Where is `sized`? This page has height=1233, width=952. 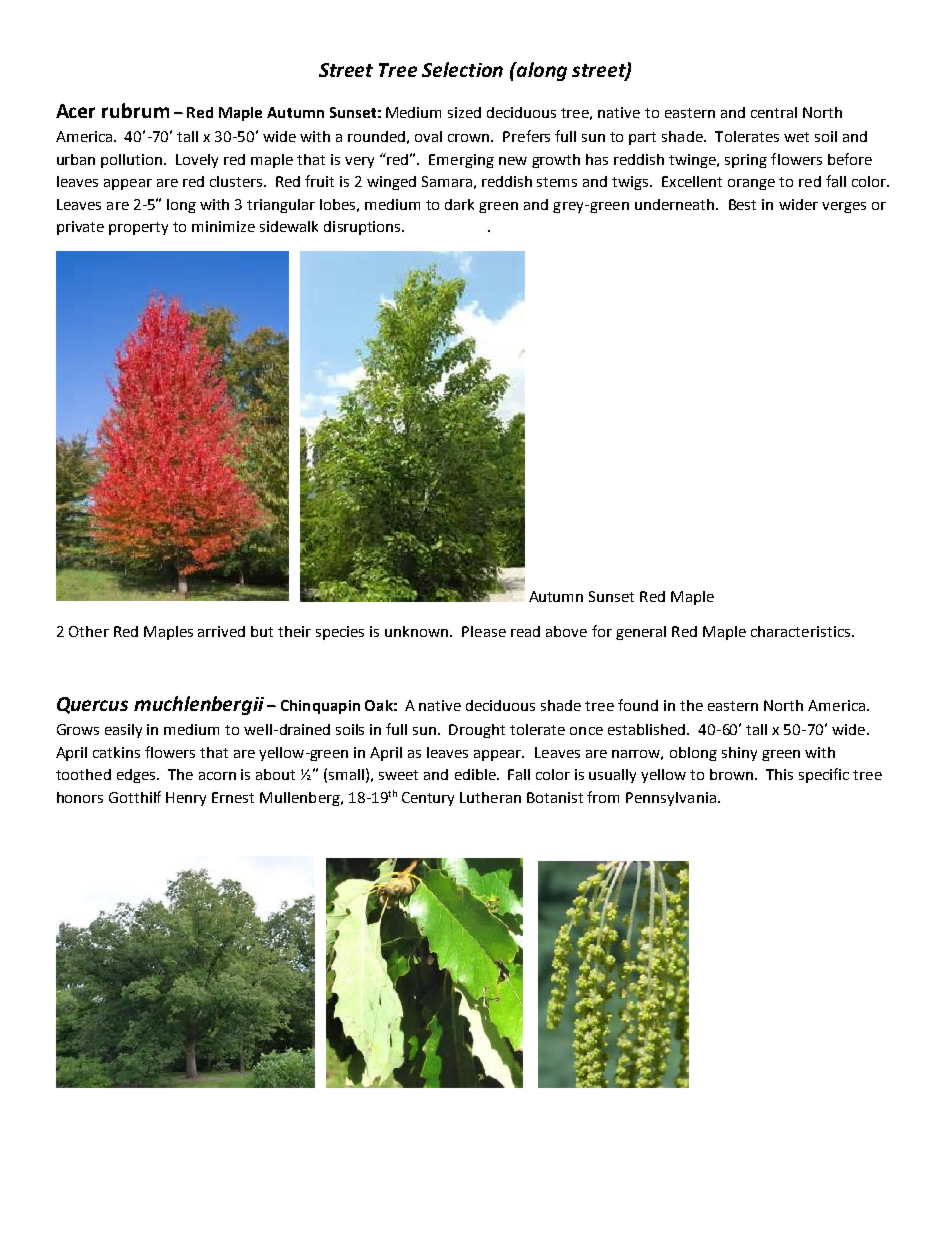
sized is located at coordinates (464, 112).
